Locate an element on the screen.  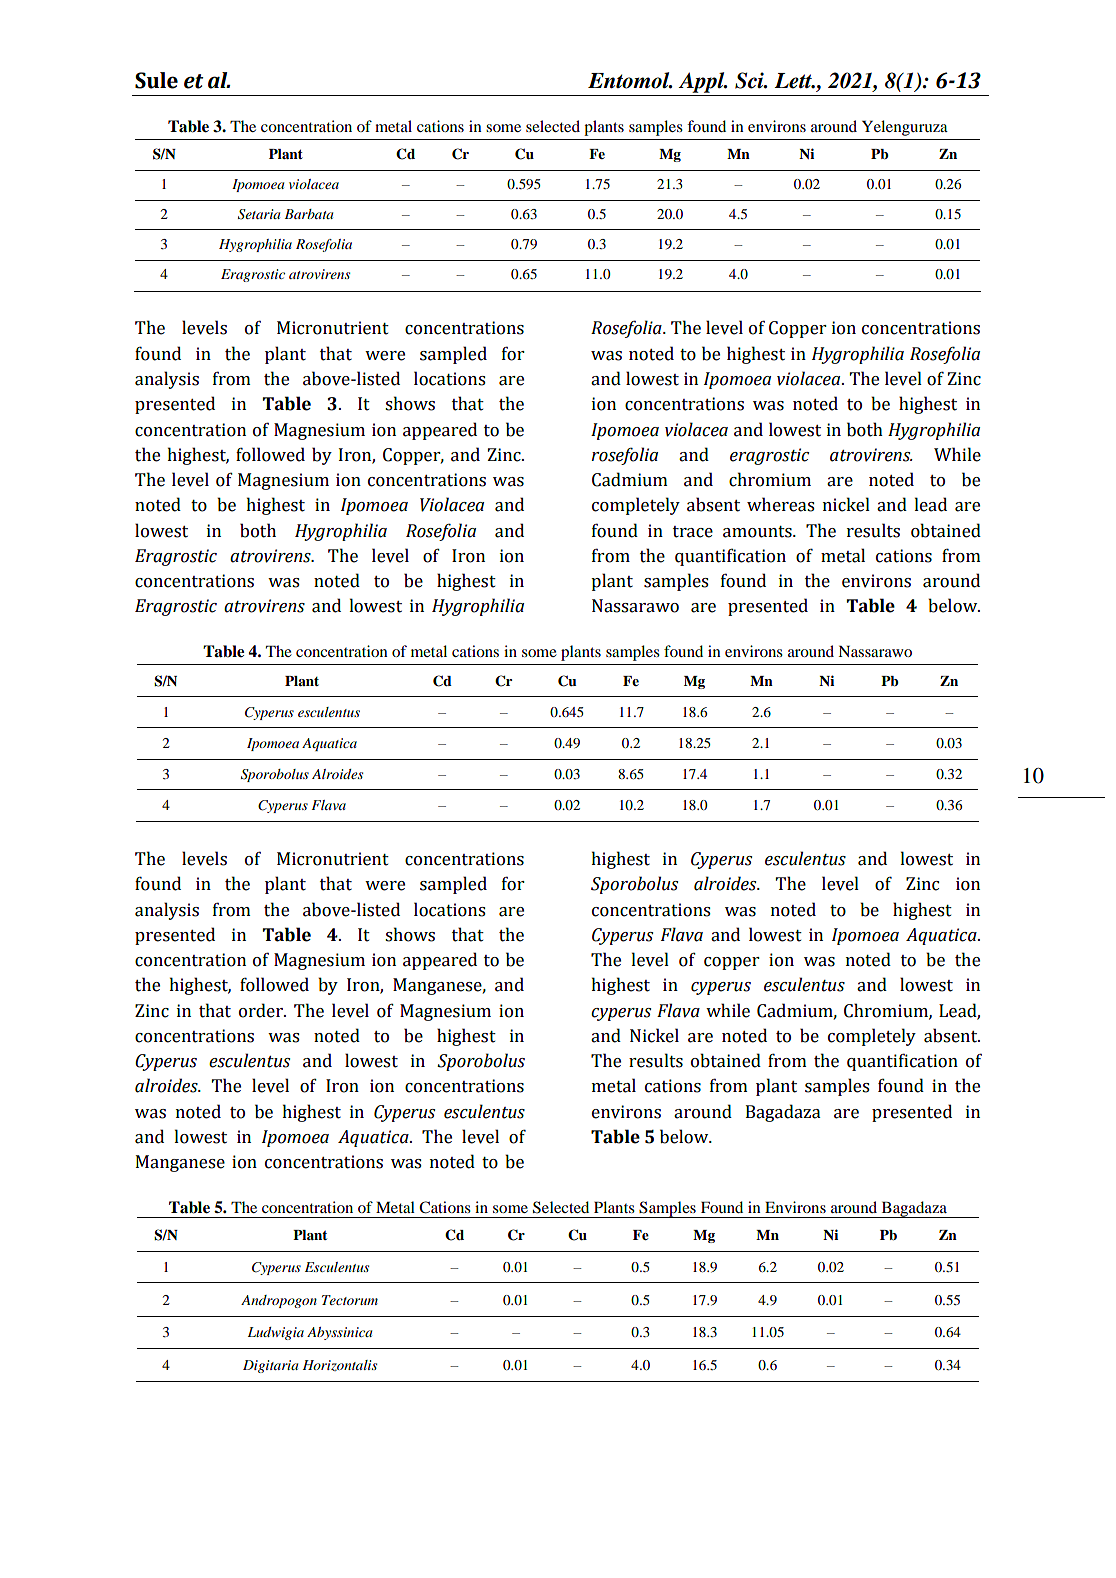
Ludwigia is located at coordinates (276, 1333).
